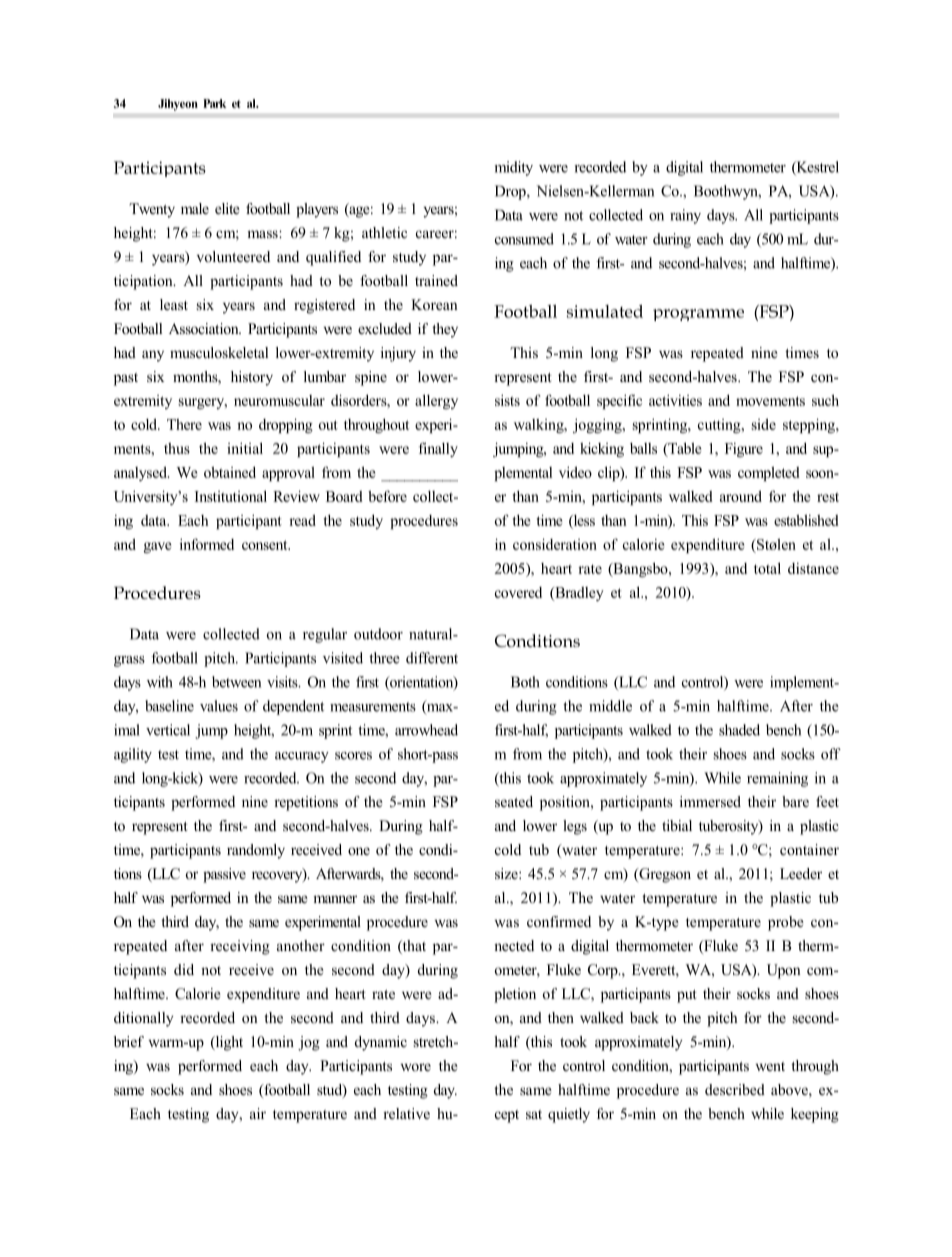 This image has width=952, height=1257. I want to click on air, so click(258, 1113).
